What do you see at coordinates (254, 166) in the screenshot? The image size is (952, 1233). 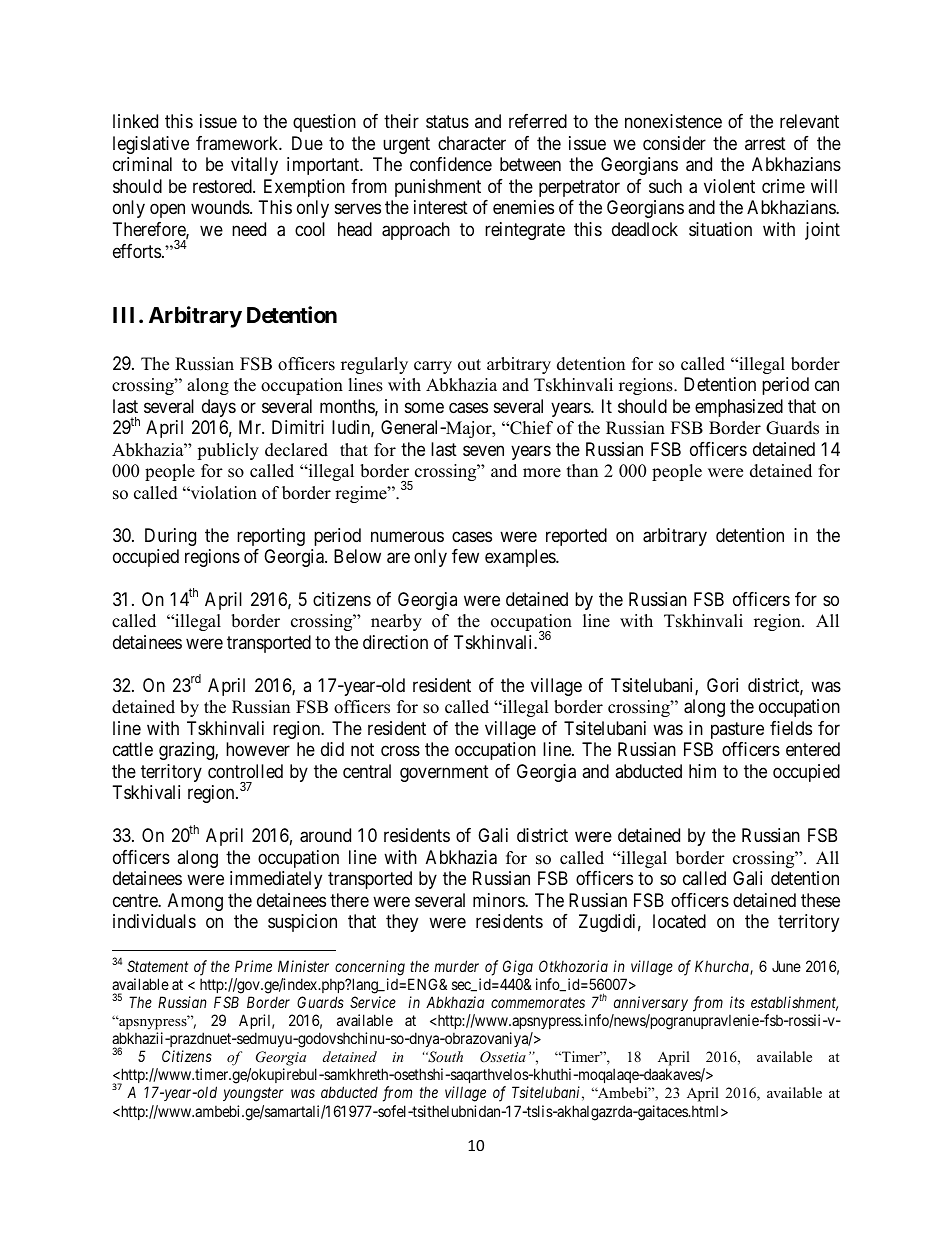 I see `vitally` at bounding box center [254, 166].
